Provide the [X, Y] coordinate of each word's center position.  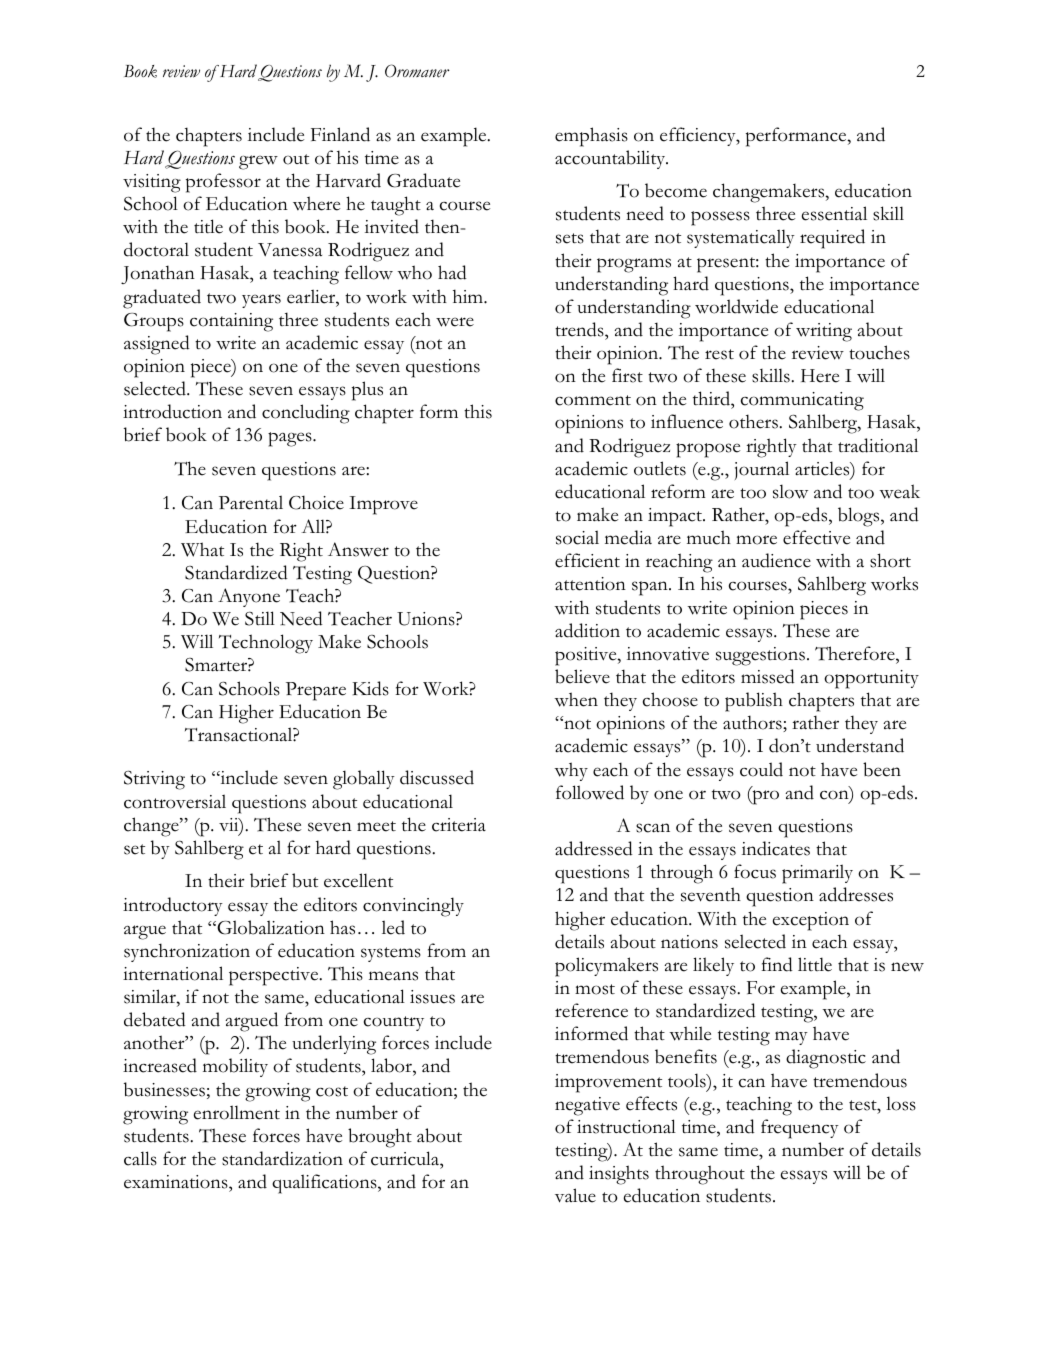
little [815, 964]
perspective [275, 976]
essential [834, 213]
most [595, 989]
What [202, 549]
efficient [587, 560]
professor [223, 183]
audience [776, 560]
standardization [282, 1158]
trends [580, 329]
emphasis [591, 137]
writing [824, 332]
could [761, 769]
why [571, 771]
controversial [175, 801]
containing [231, 322]
